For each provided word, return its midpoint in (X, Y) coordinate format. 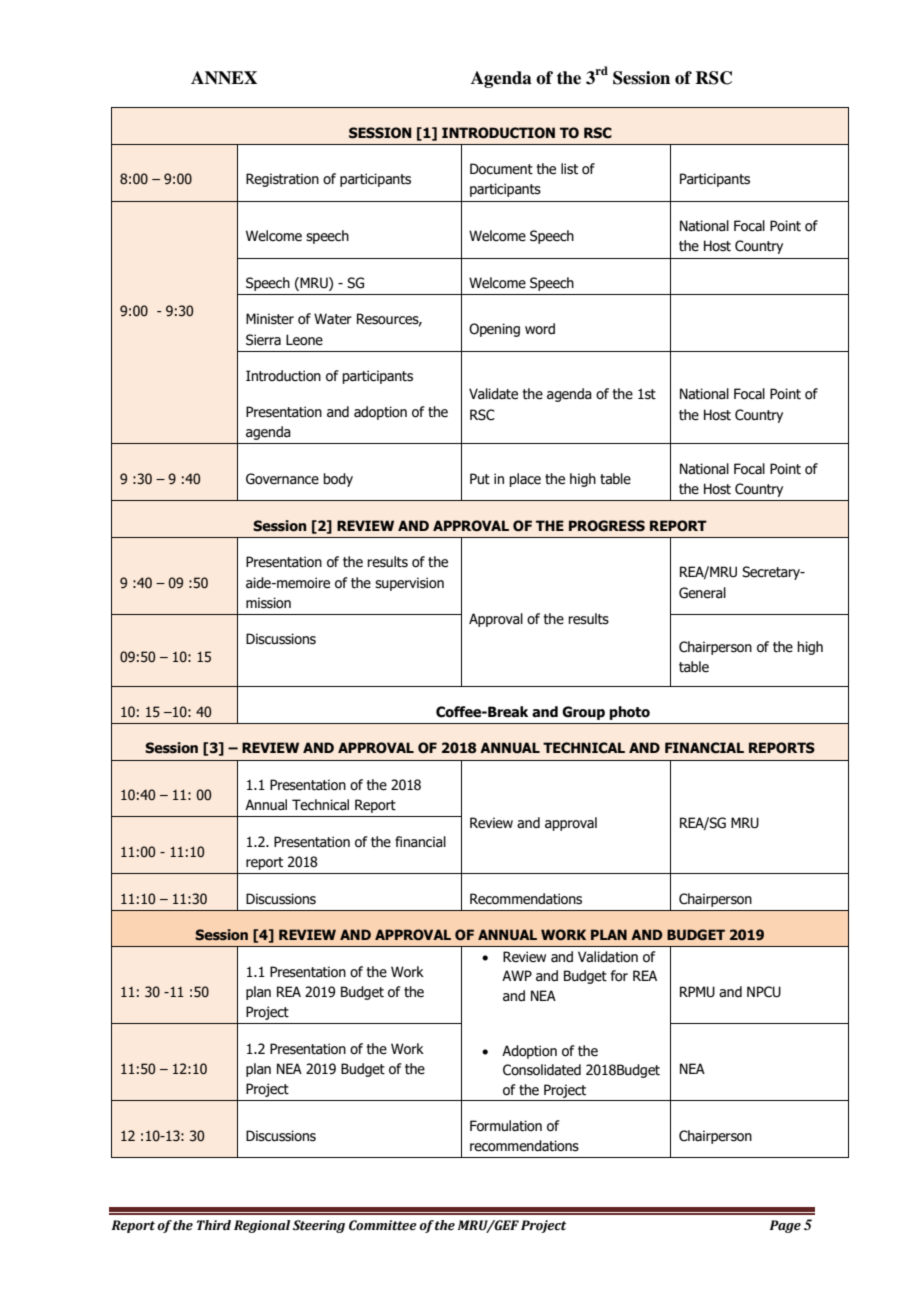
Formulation (506, 1126)
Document (501, 169)
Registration (282, 180)
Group (583, 713)
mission (268, 603)
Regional (262, 1226)
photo (629, 713)
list (569, 169)
